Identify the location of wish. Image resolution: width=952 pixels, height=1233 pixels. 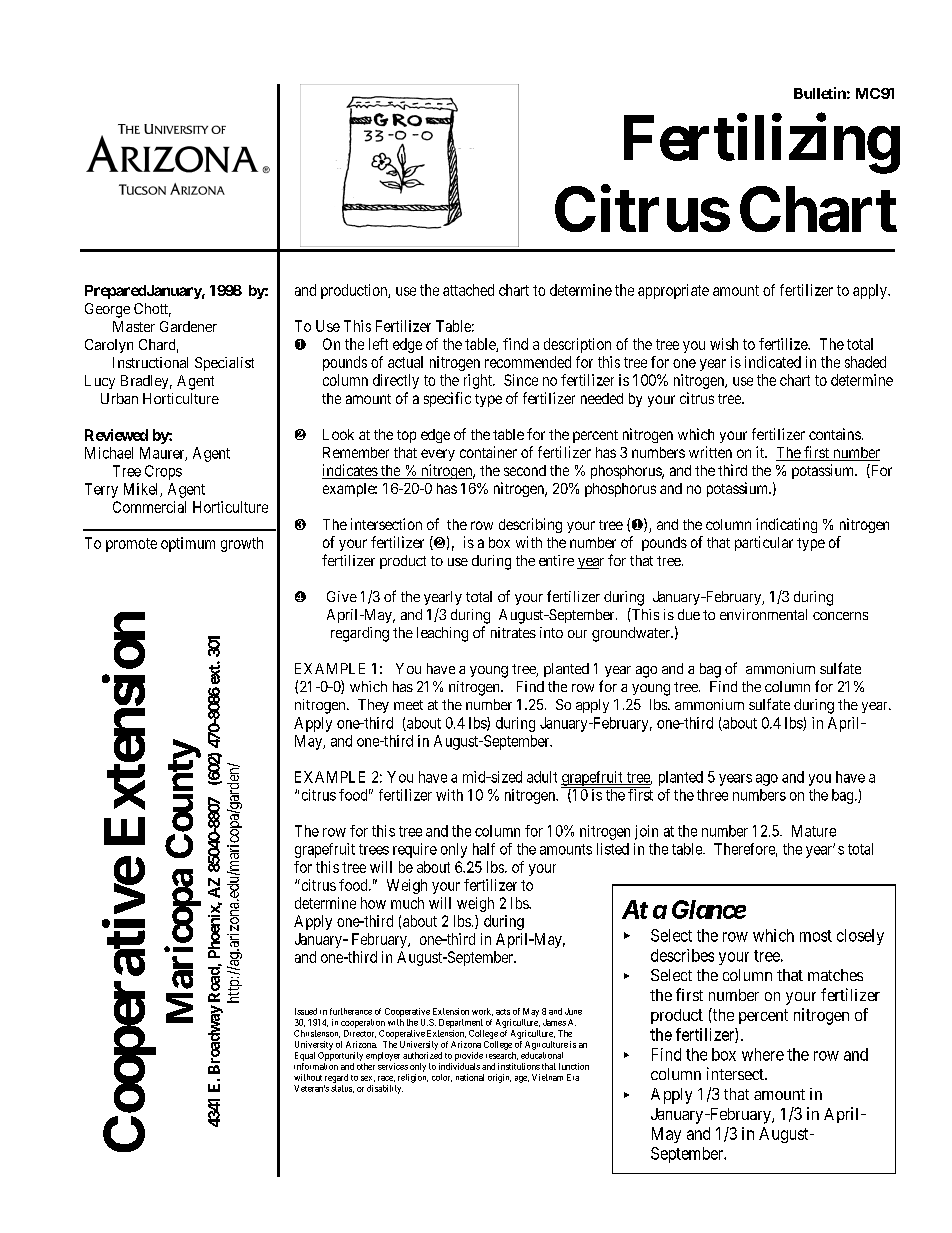
(724, 344).
